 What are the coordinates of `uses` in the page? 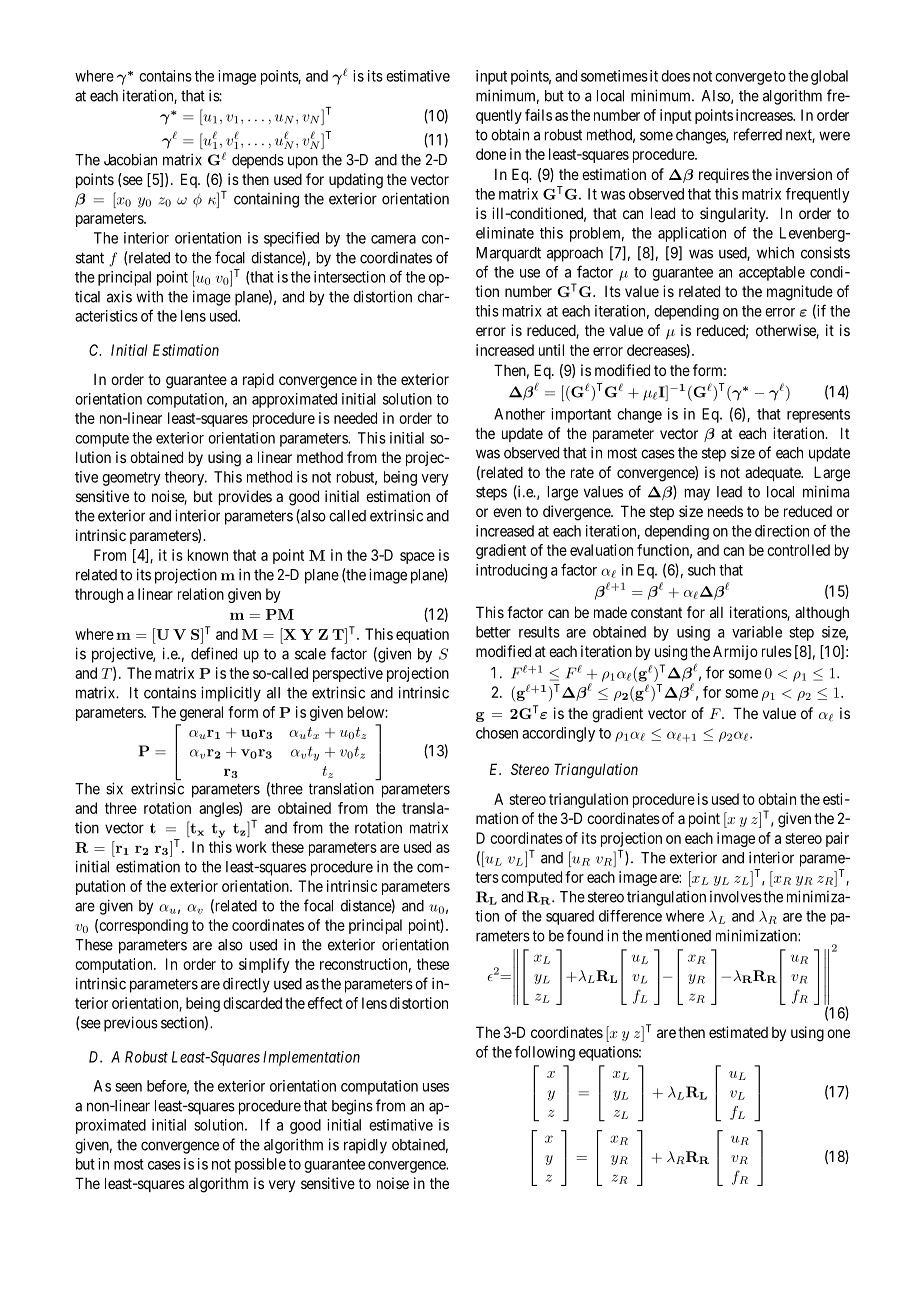 It's located at (436, 1087).
